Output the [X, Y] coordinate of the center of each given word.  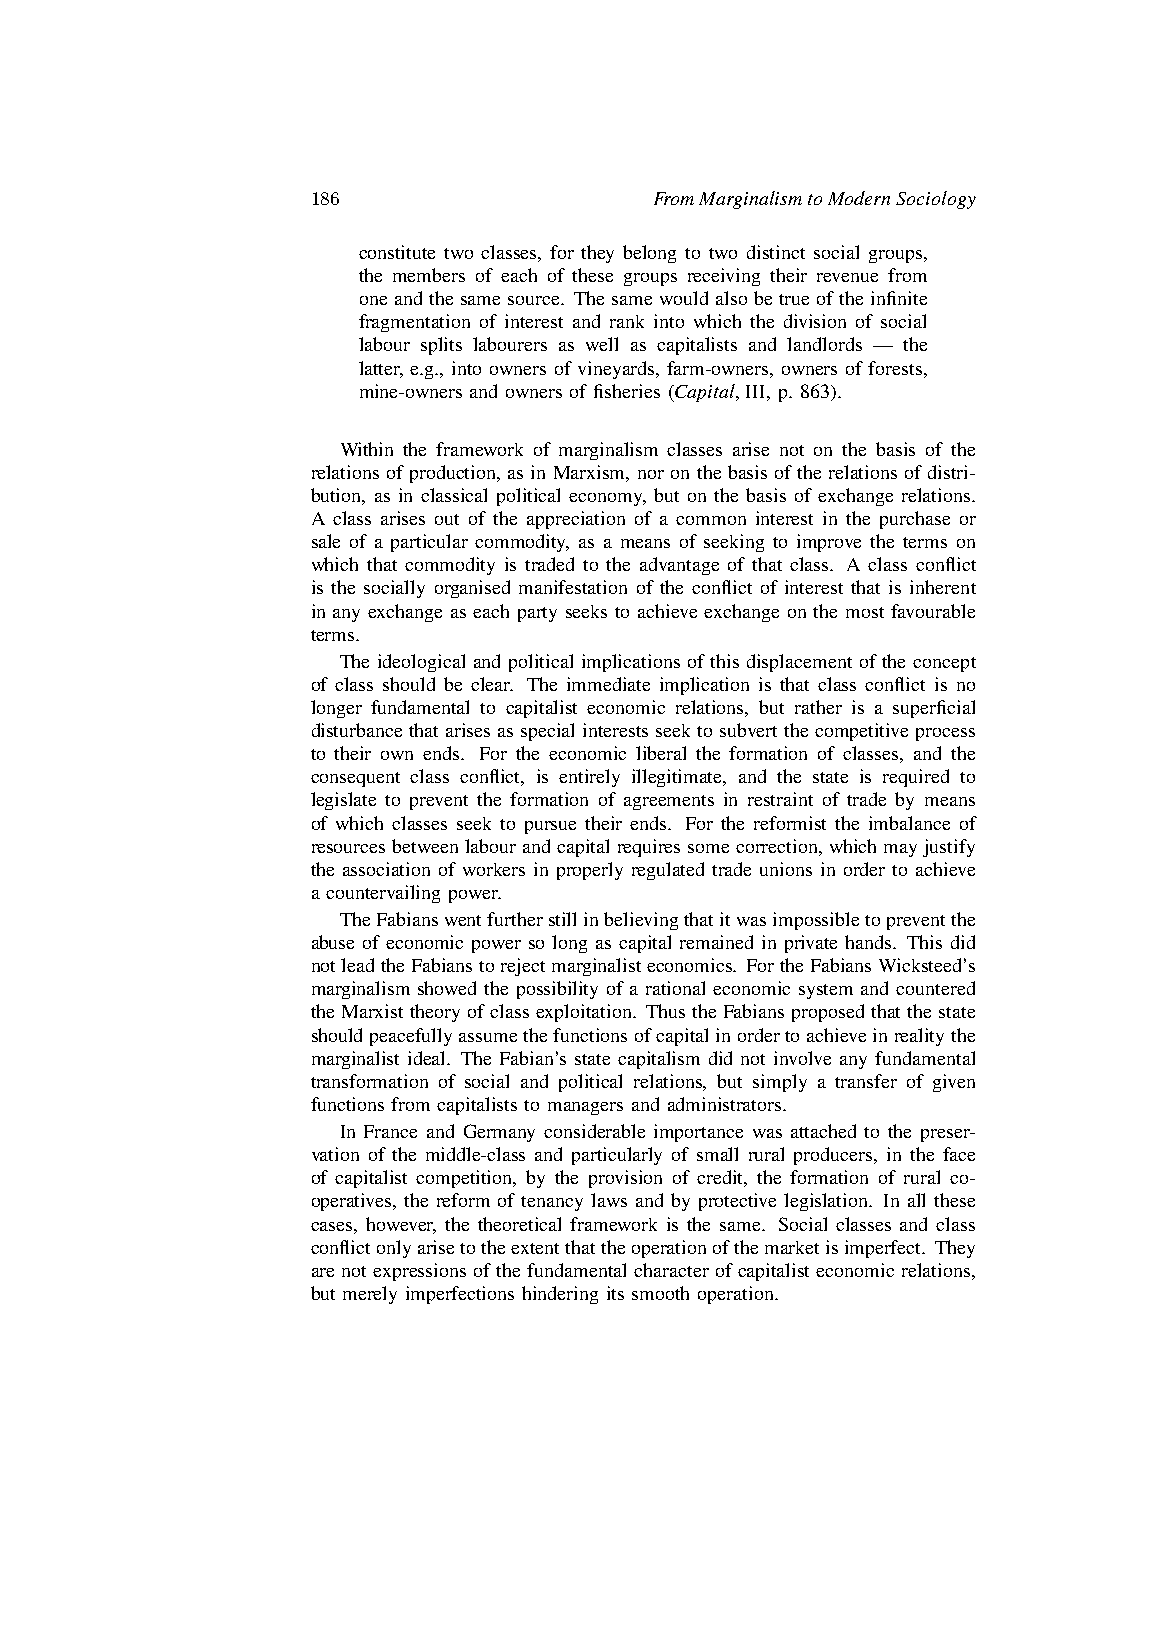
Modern [859, 198]
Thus [665, 1011]
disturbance [357, 730]
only [394, 1249]
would [684, 298]
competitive [861, 732]
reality [919, 1037]
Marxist [372, 1011]
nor [651, 474]
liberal [661, 753]
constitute [397, 252]
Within [367, 449]
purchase [915, 520]
